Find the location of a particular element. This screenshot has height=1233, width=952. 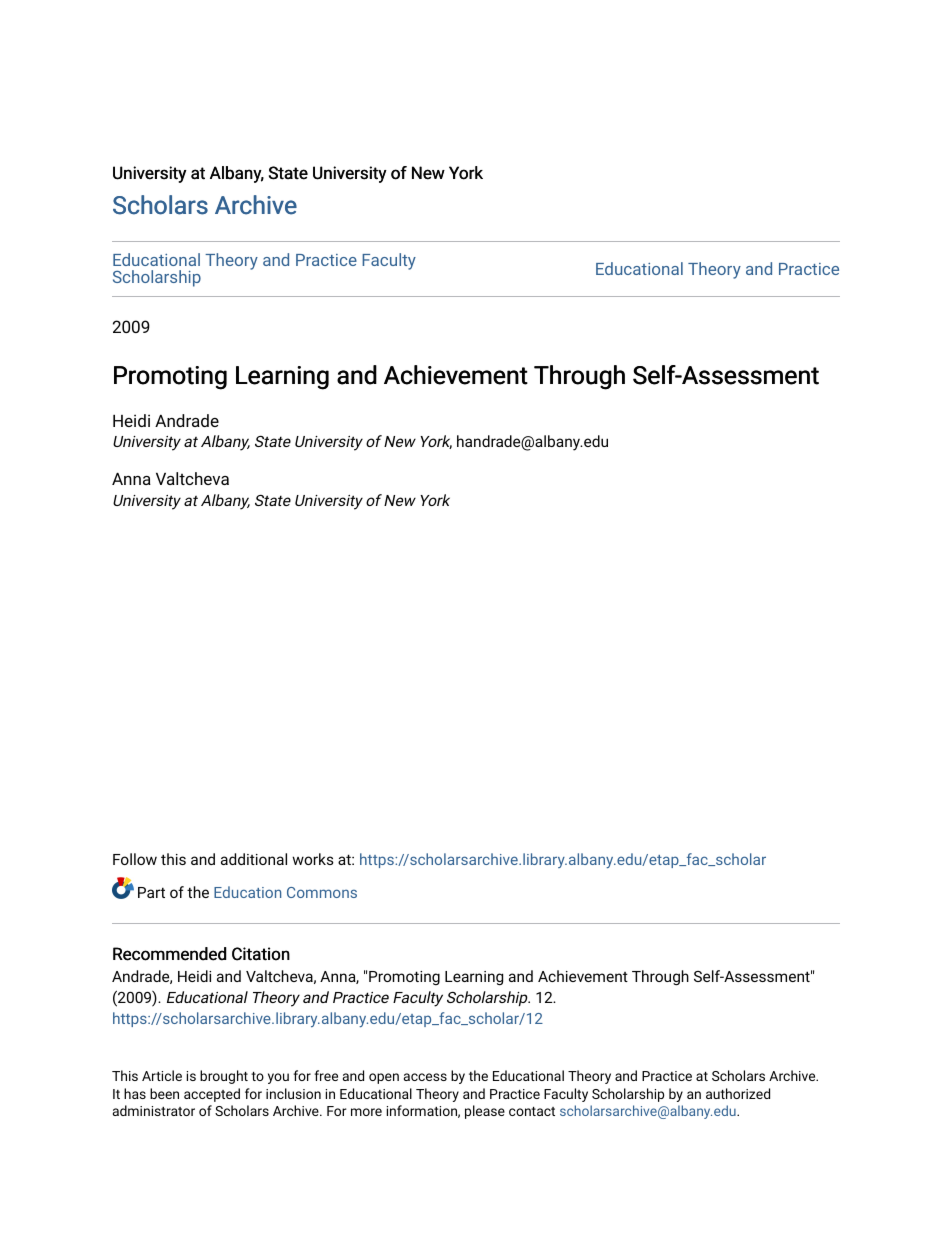

Commons is located at coordinates (322, 892).
